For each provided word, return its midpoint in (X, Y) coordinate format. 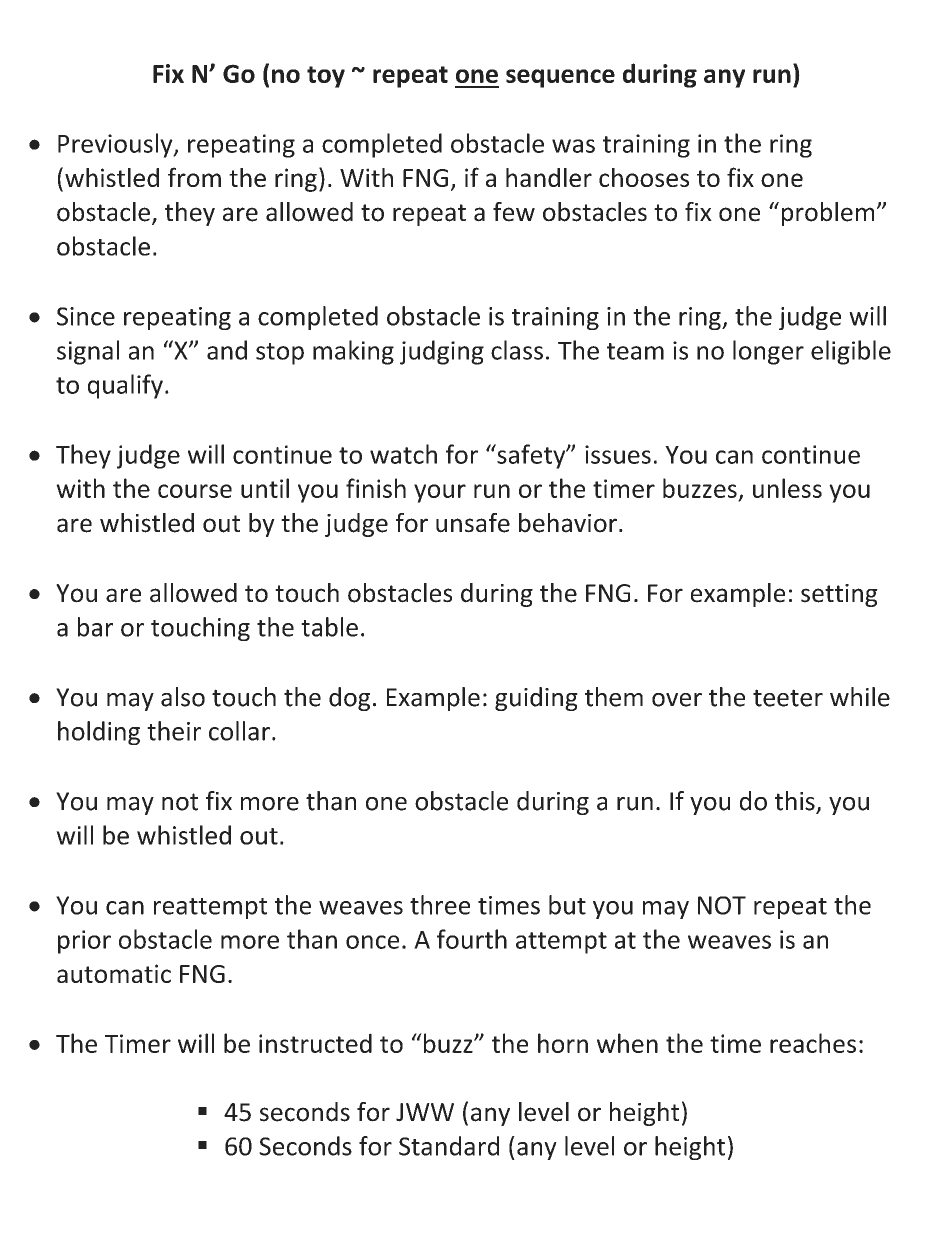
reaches (813, 1043)
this (796, 802)
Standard (449, 1146)
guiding (536, 699)
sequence (560, 78)
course (195, 491)
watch (403, 454)
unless (787, 488)
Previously (116, 145)
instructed (315, 1043)
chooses (644, 177)
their (174, 731)
